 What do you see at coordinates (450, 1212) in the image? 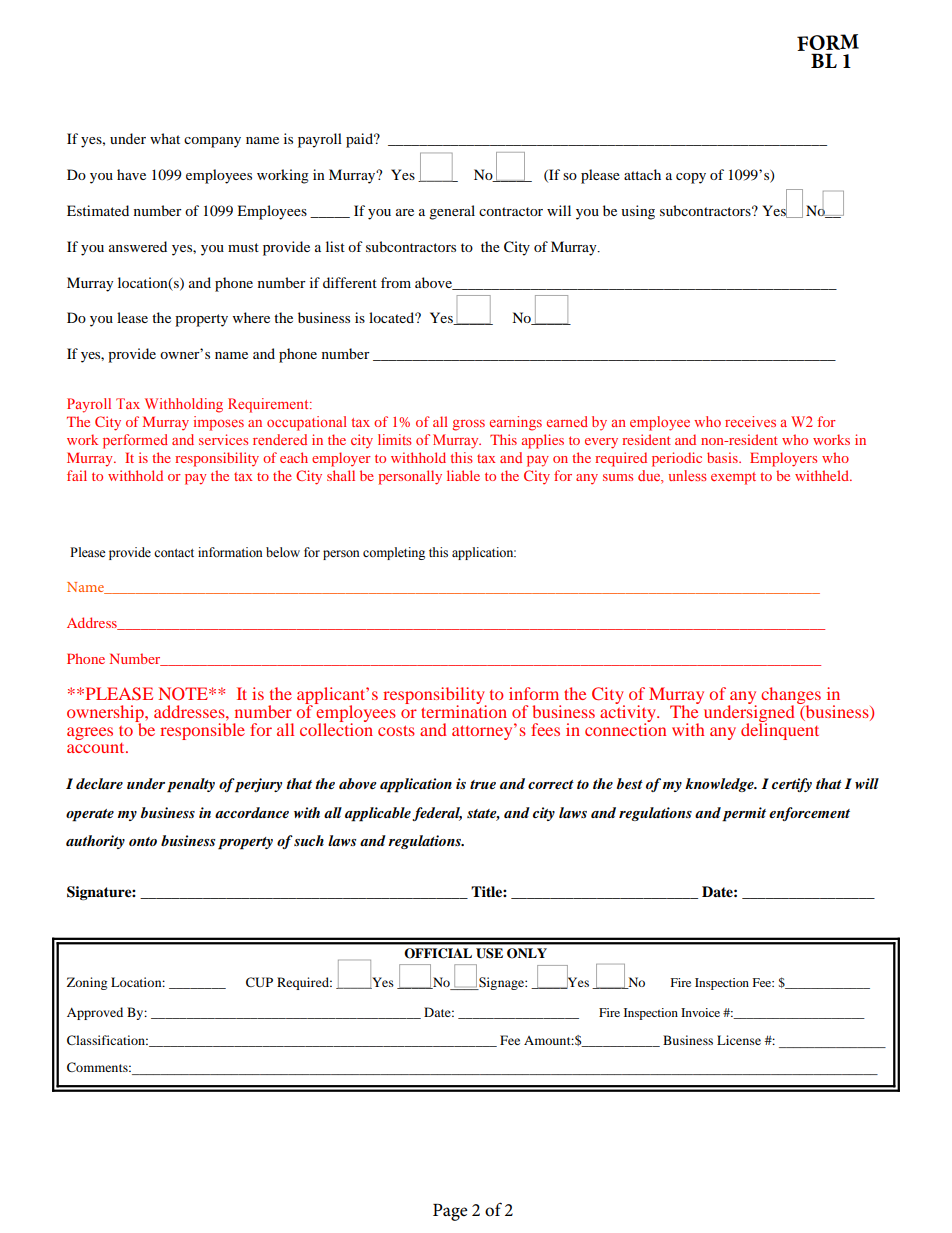
I see `Page` at bounding box center [450, 1212].
